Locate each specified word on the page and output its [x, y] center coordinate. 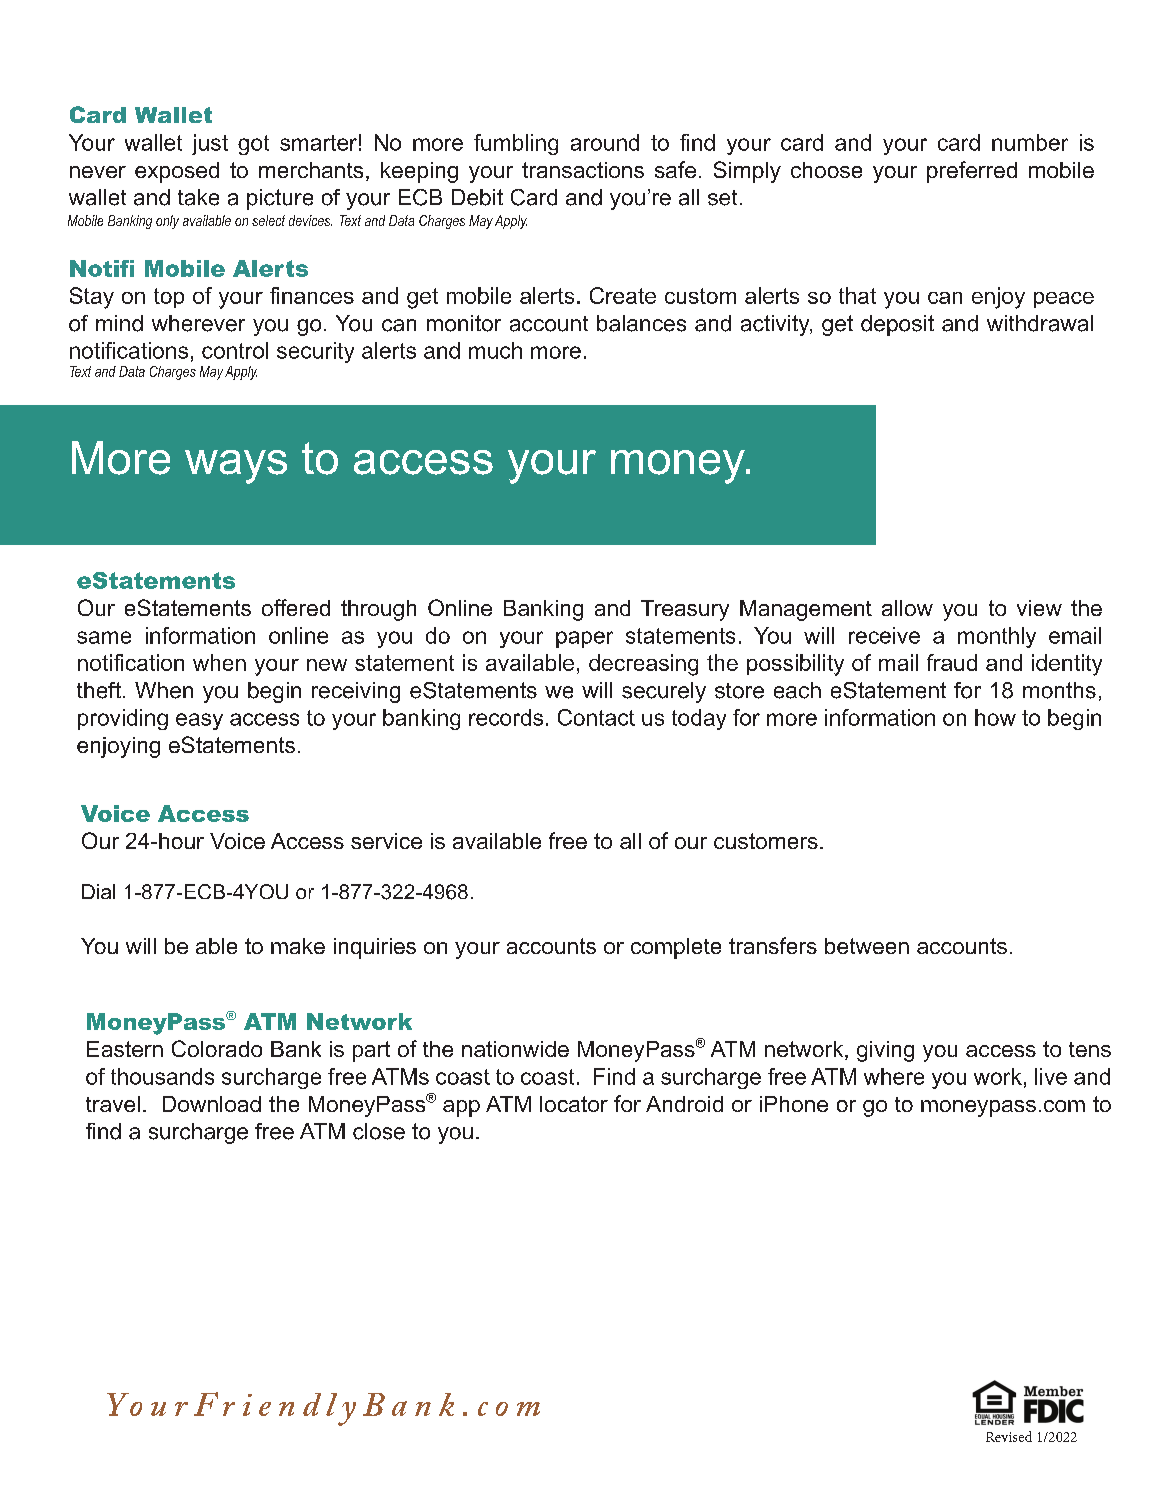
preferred [972, 172]
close [379, 1131]
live [1051, 1076]
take [198, 197]
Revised [1009, 1436]
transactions [583, 170]
